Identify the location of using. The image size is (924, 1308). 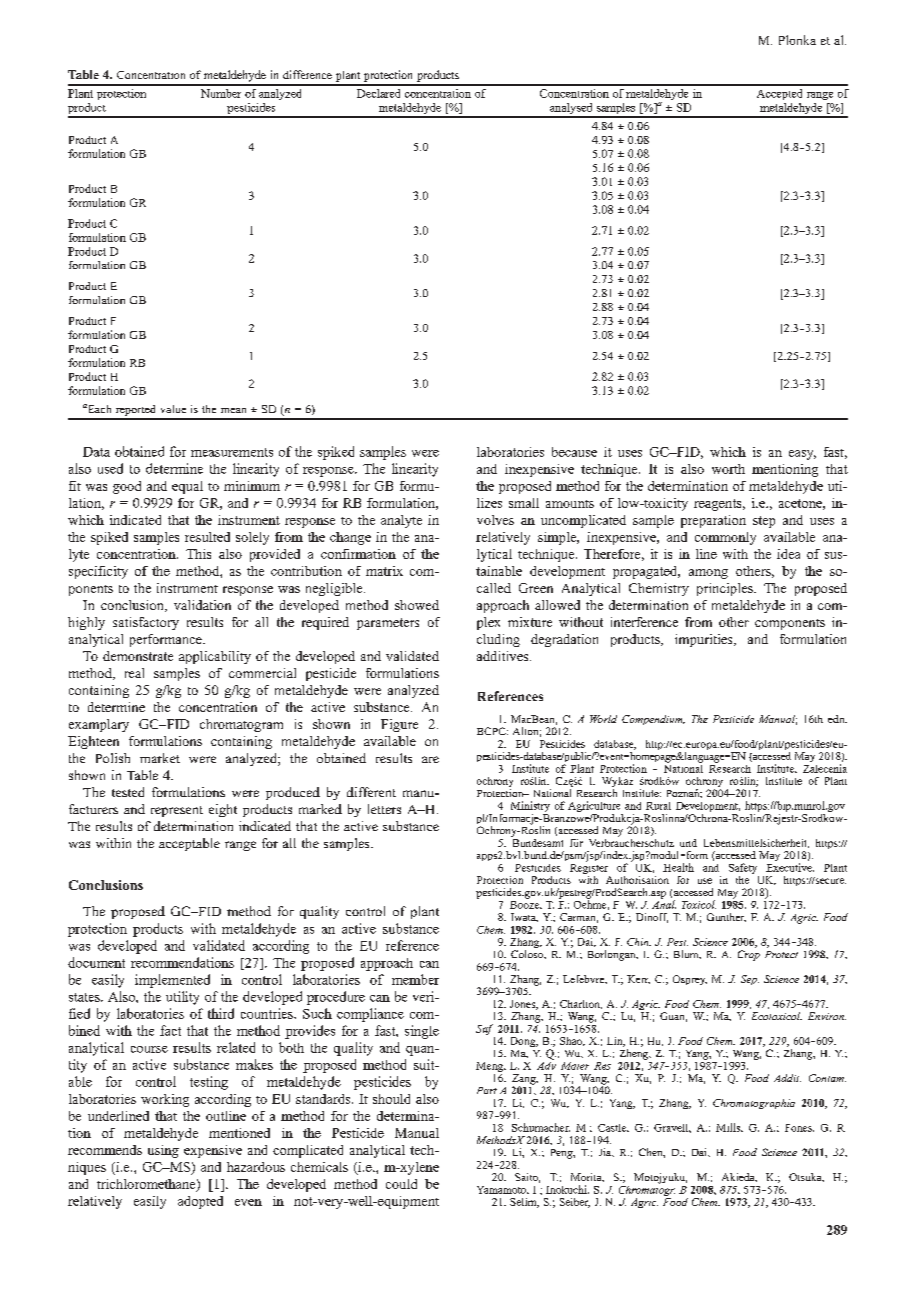
(163, 1151).
